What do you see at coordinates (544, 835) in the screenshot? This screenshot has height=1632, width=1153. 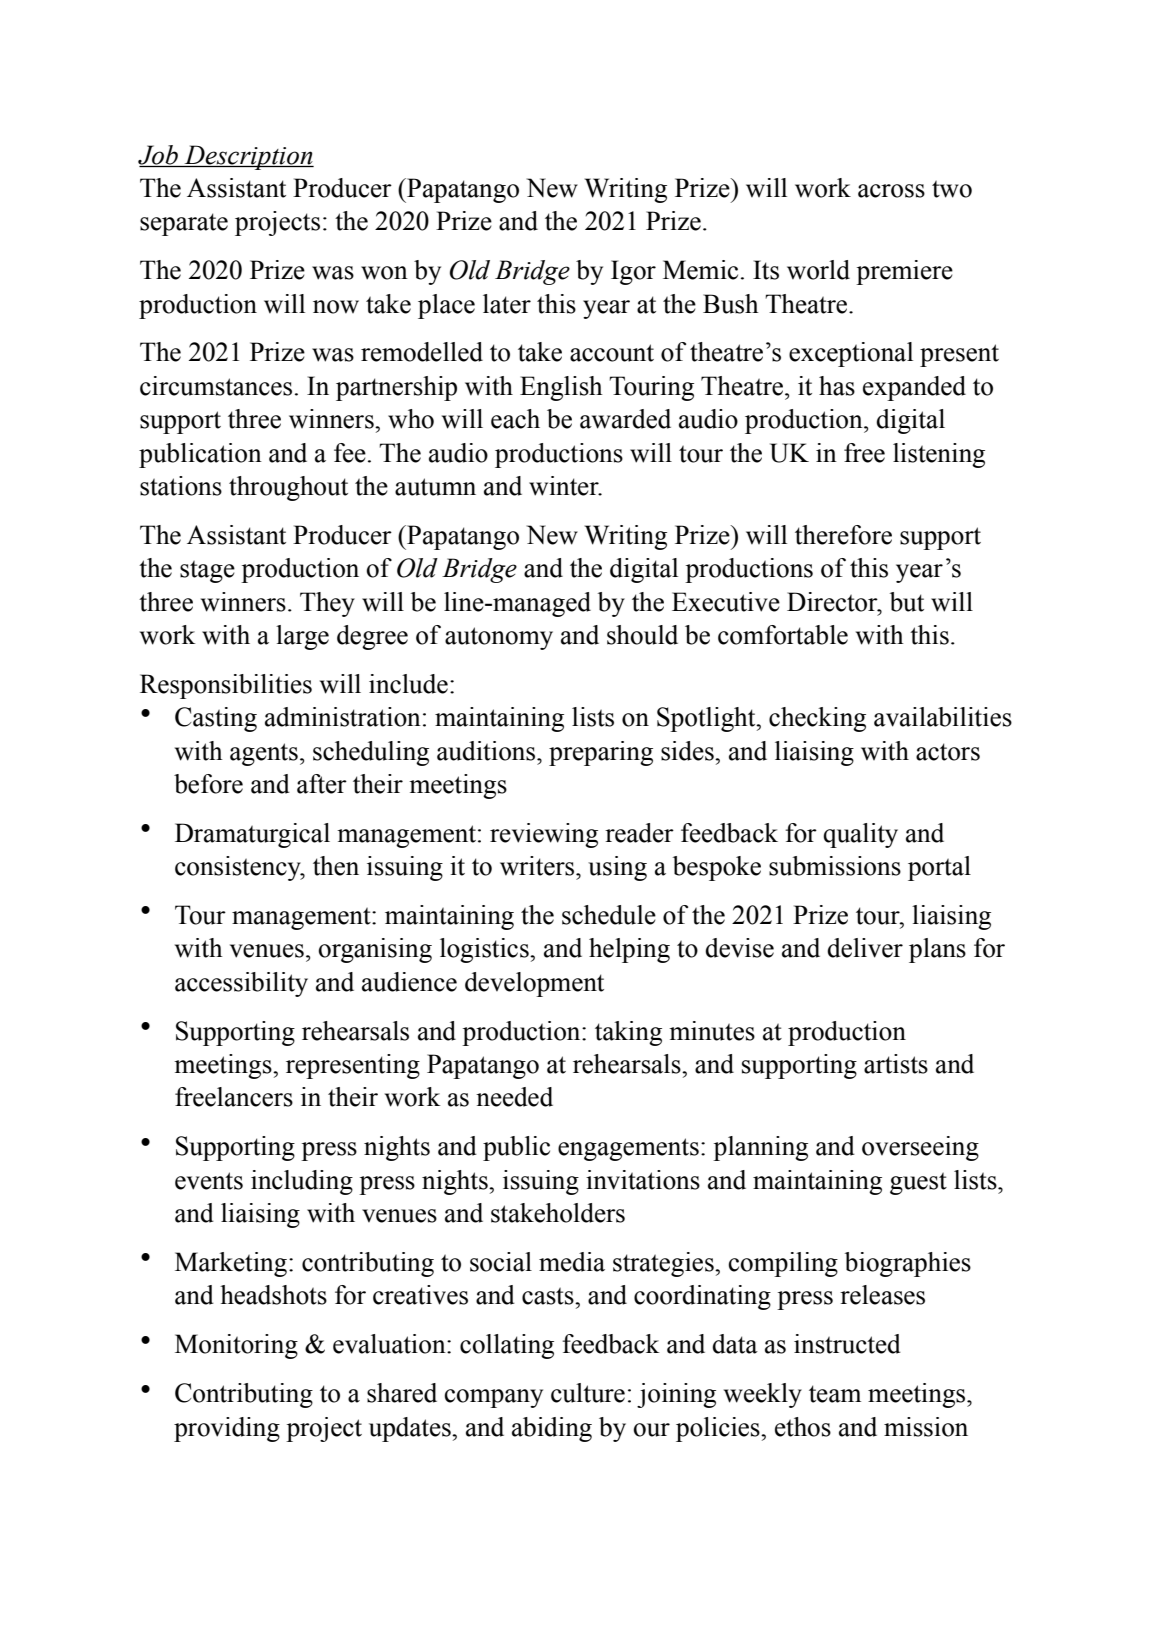 I see `reviewing` at bounding box center [544, 835].
